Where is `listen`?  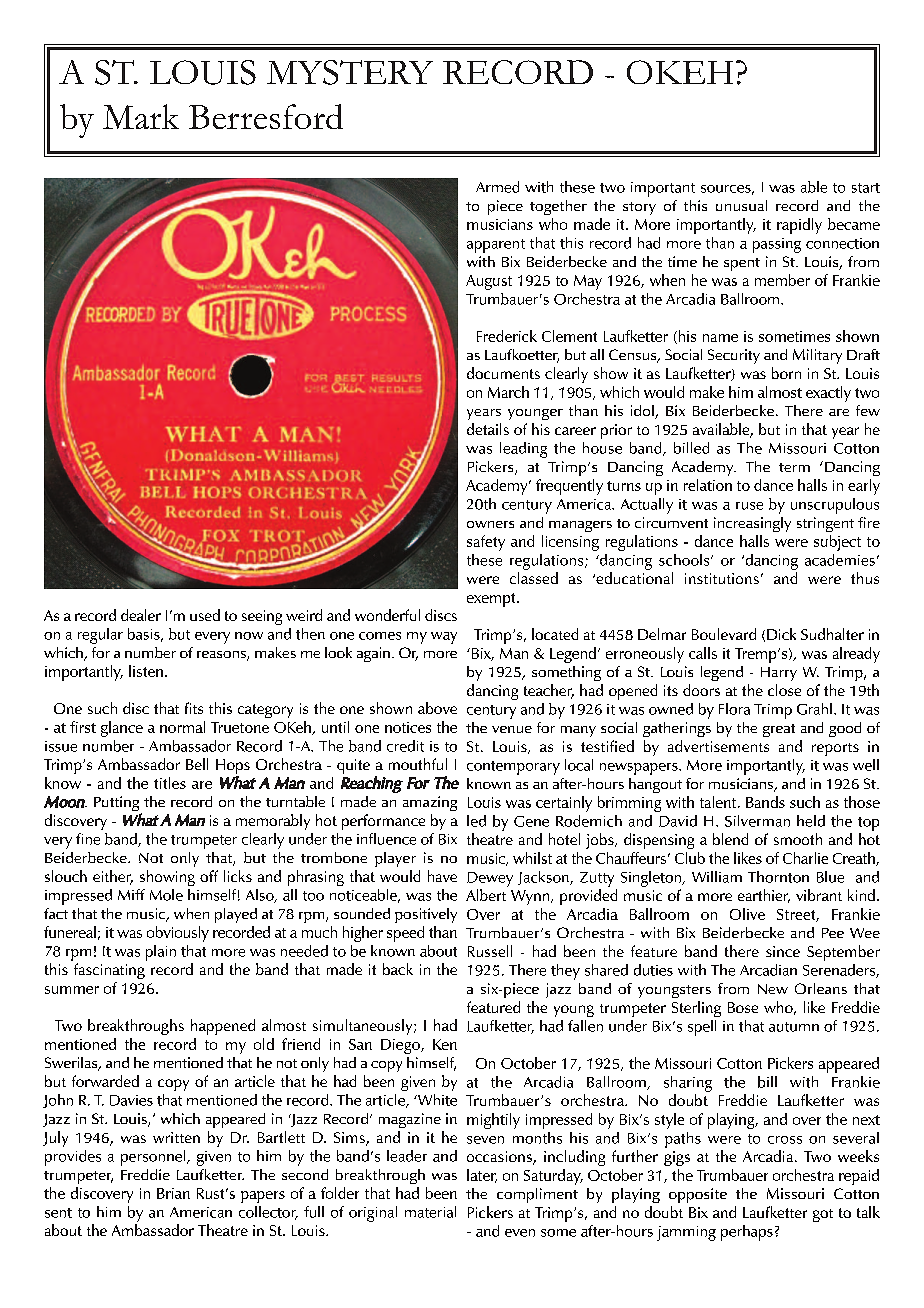
listen is located at coordinates (146, 671).
